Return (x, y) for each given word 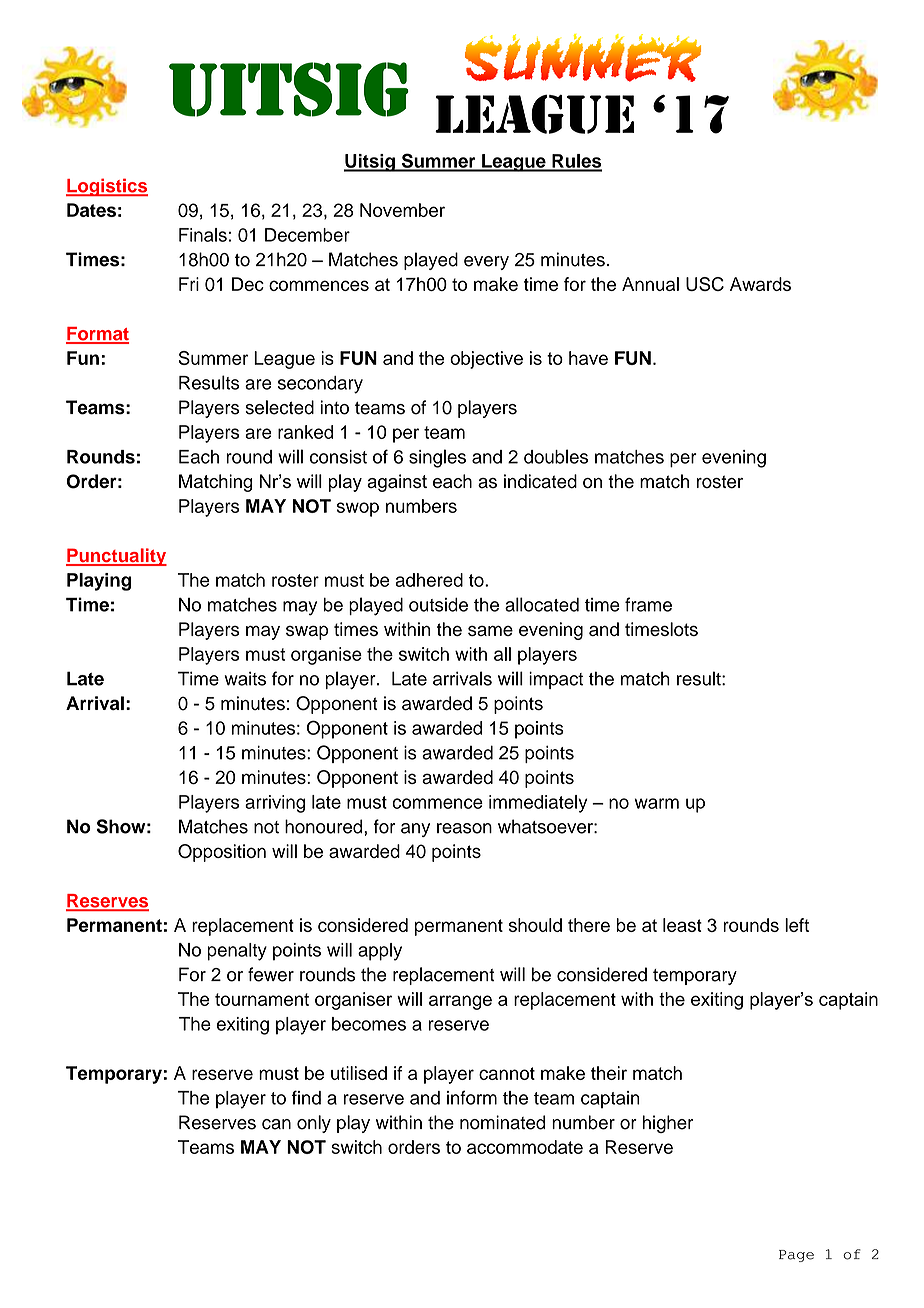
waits (245, 678)
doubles (556, 456)
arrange (460, 1002)
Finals (203, 235)
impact (556, 680)
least (682, 925)
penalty (237, 952)
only (314, 1124)
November (402, 210)
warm (656, 803)
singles (437, 458)
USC (705, 284)
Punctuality (116, 557)
